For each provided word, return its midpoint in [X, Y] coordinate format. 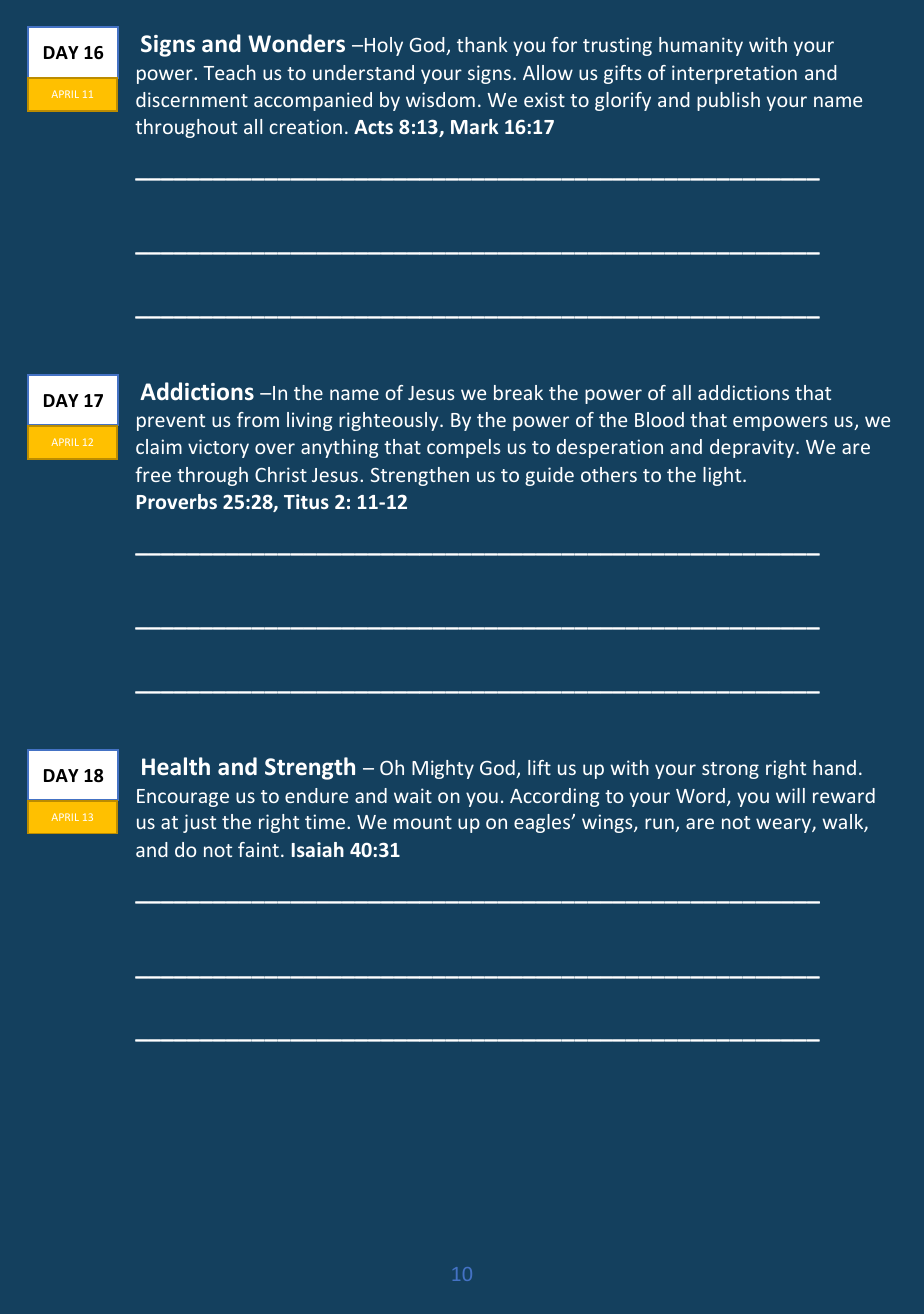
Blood [659, 419]
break [518, 392]
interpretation [734, 74]
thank [482, 44]
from [258, 419]
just [199, 823]
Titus [306, 501]
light [723, 476]
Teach [229, 72]
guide [549, 476]
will [790, 795]
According [555, 797]
